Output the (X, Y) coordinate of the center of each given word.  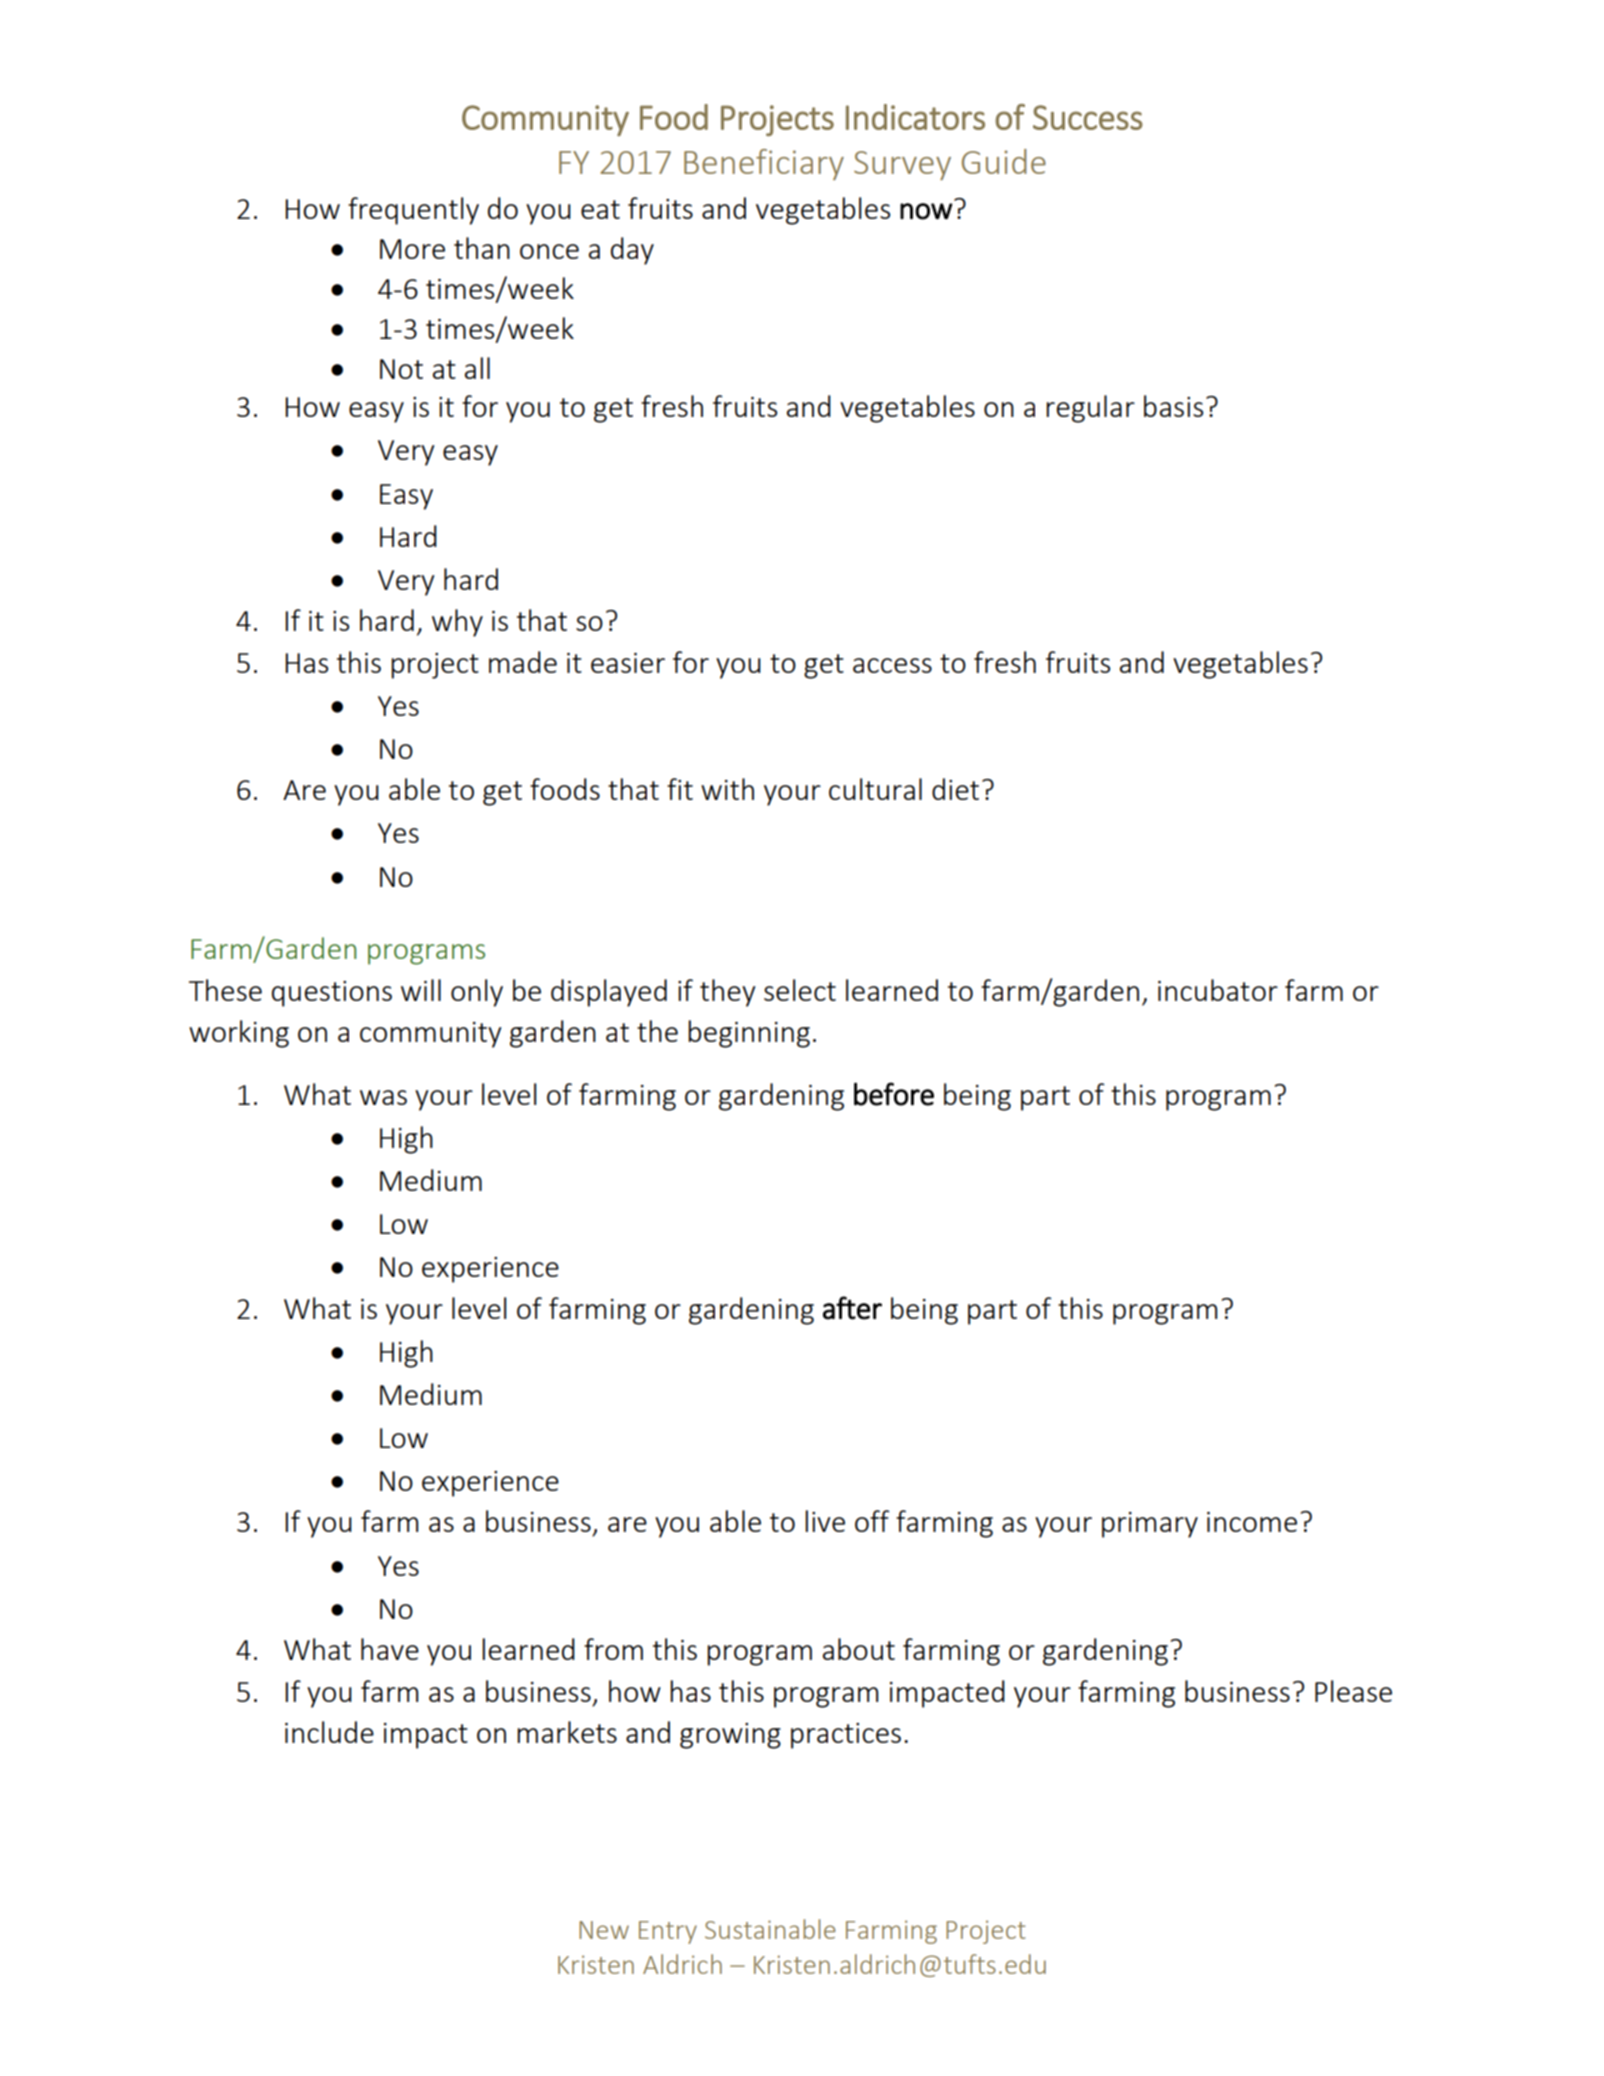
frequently (413, 211)
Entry (668, 1932)
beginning (749, 1034)
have (390, 1649)
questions (332, 994)
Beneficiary (764, 164)
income (1252, 1522)
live (825, 1521)
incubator (1218, 990)
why (457, 623)
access (892, 665)
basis (1173, 406)
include (329, 1732)
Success (1088, 117)
